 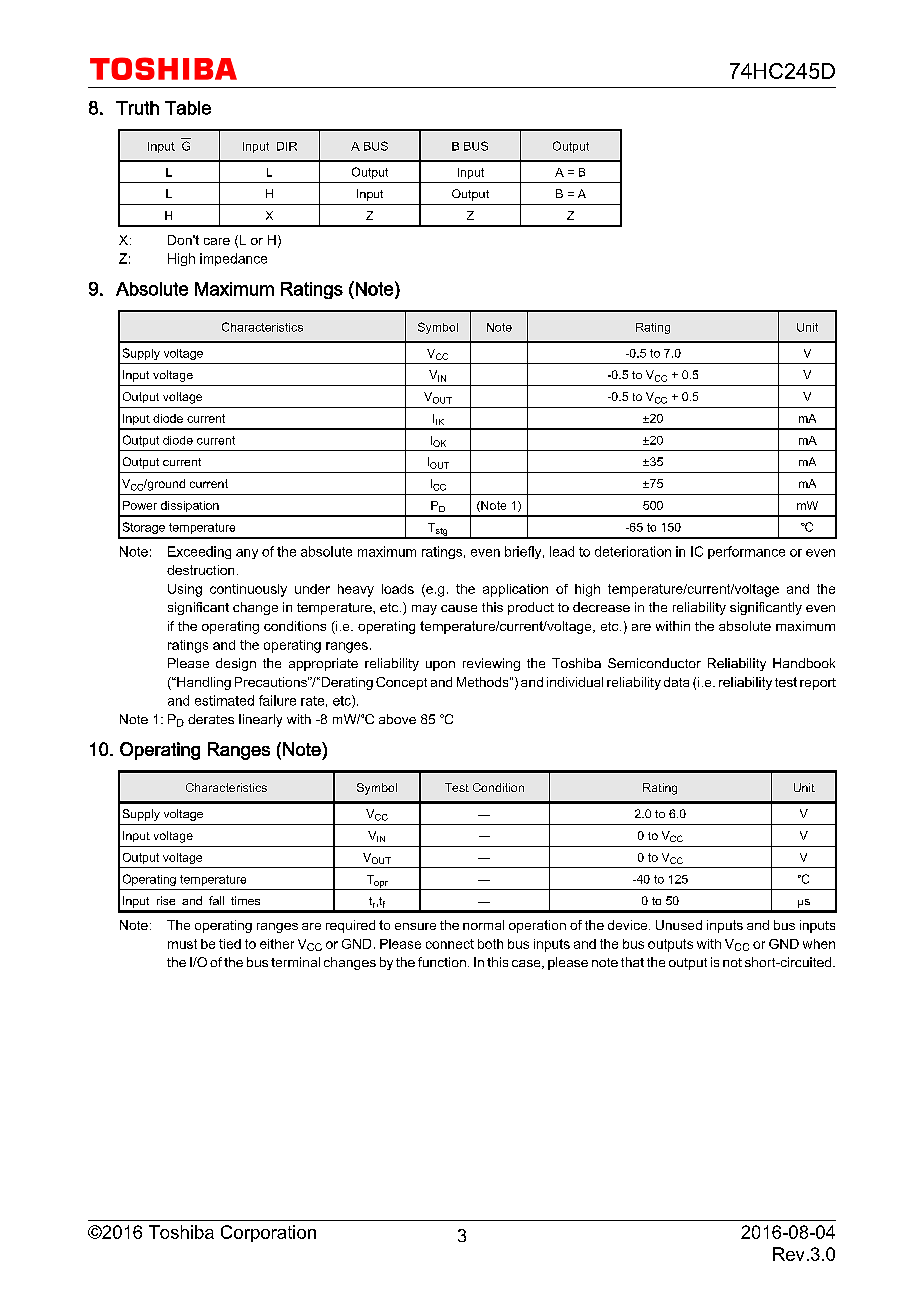 What do you see at coordinates (442, 962) in the document?
I see `function` at bounding box center [442, 962].
